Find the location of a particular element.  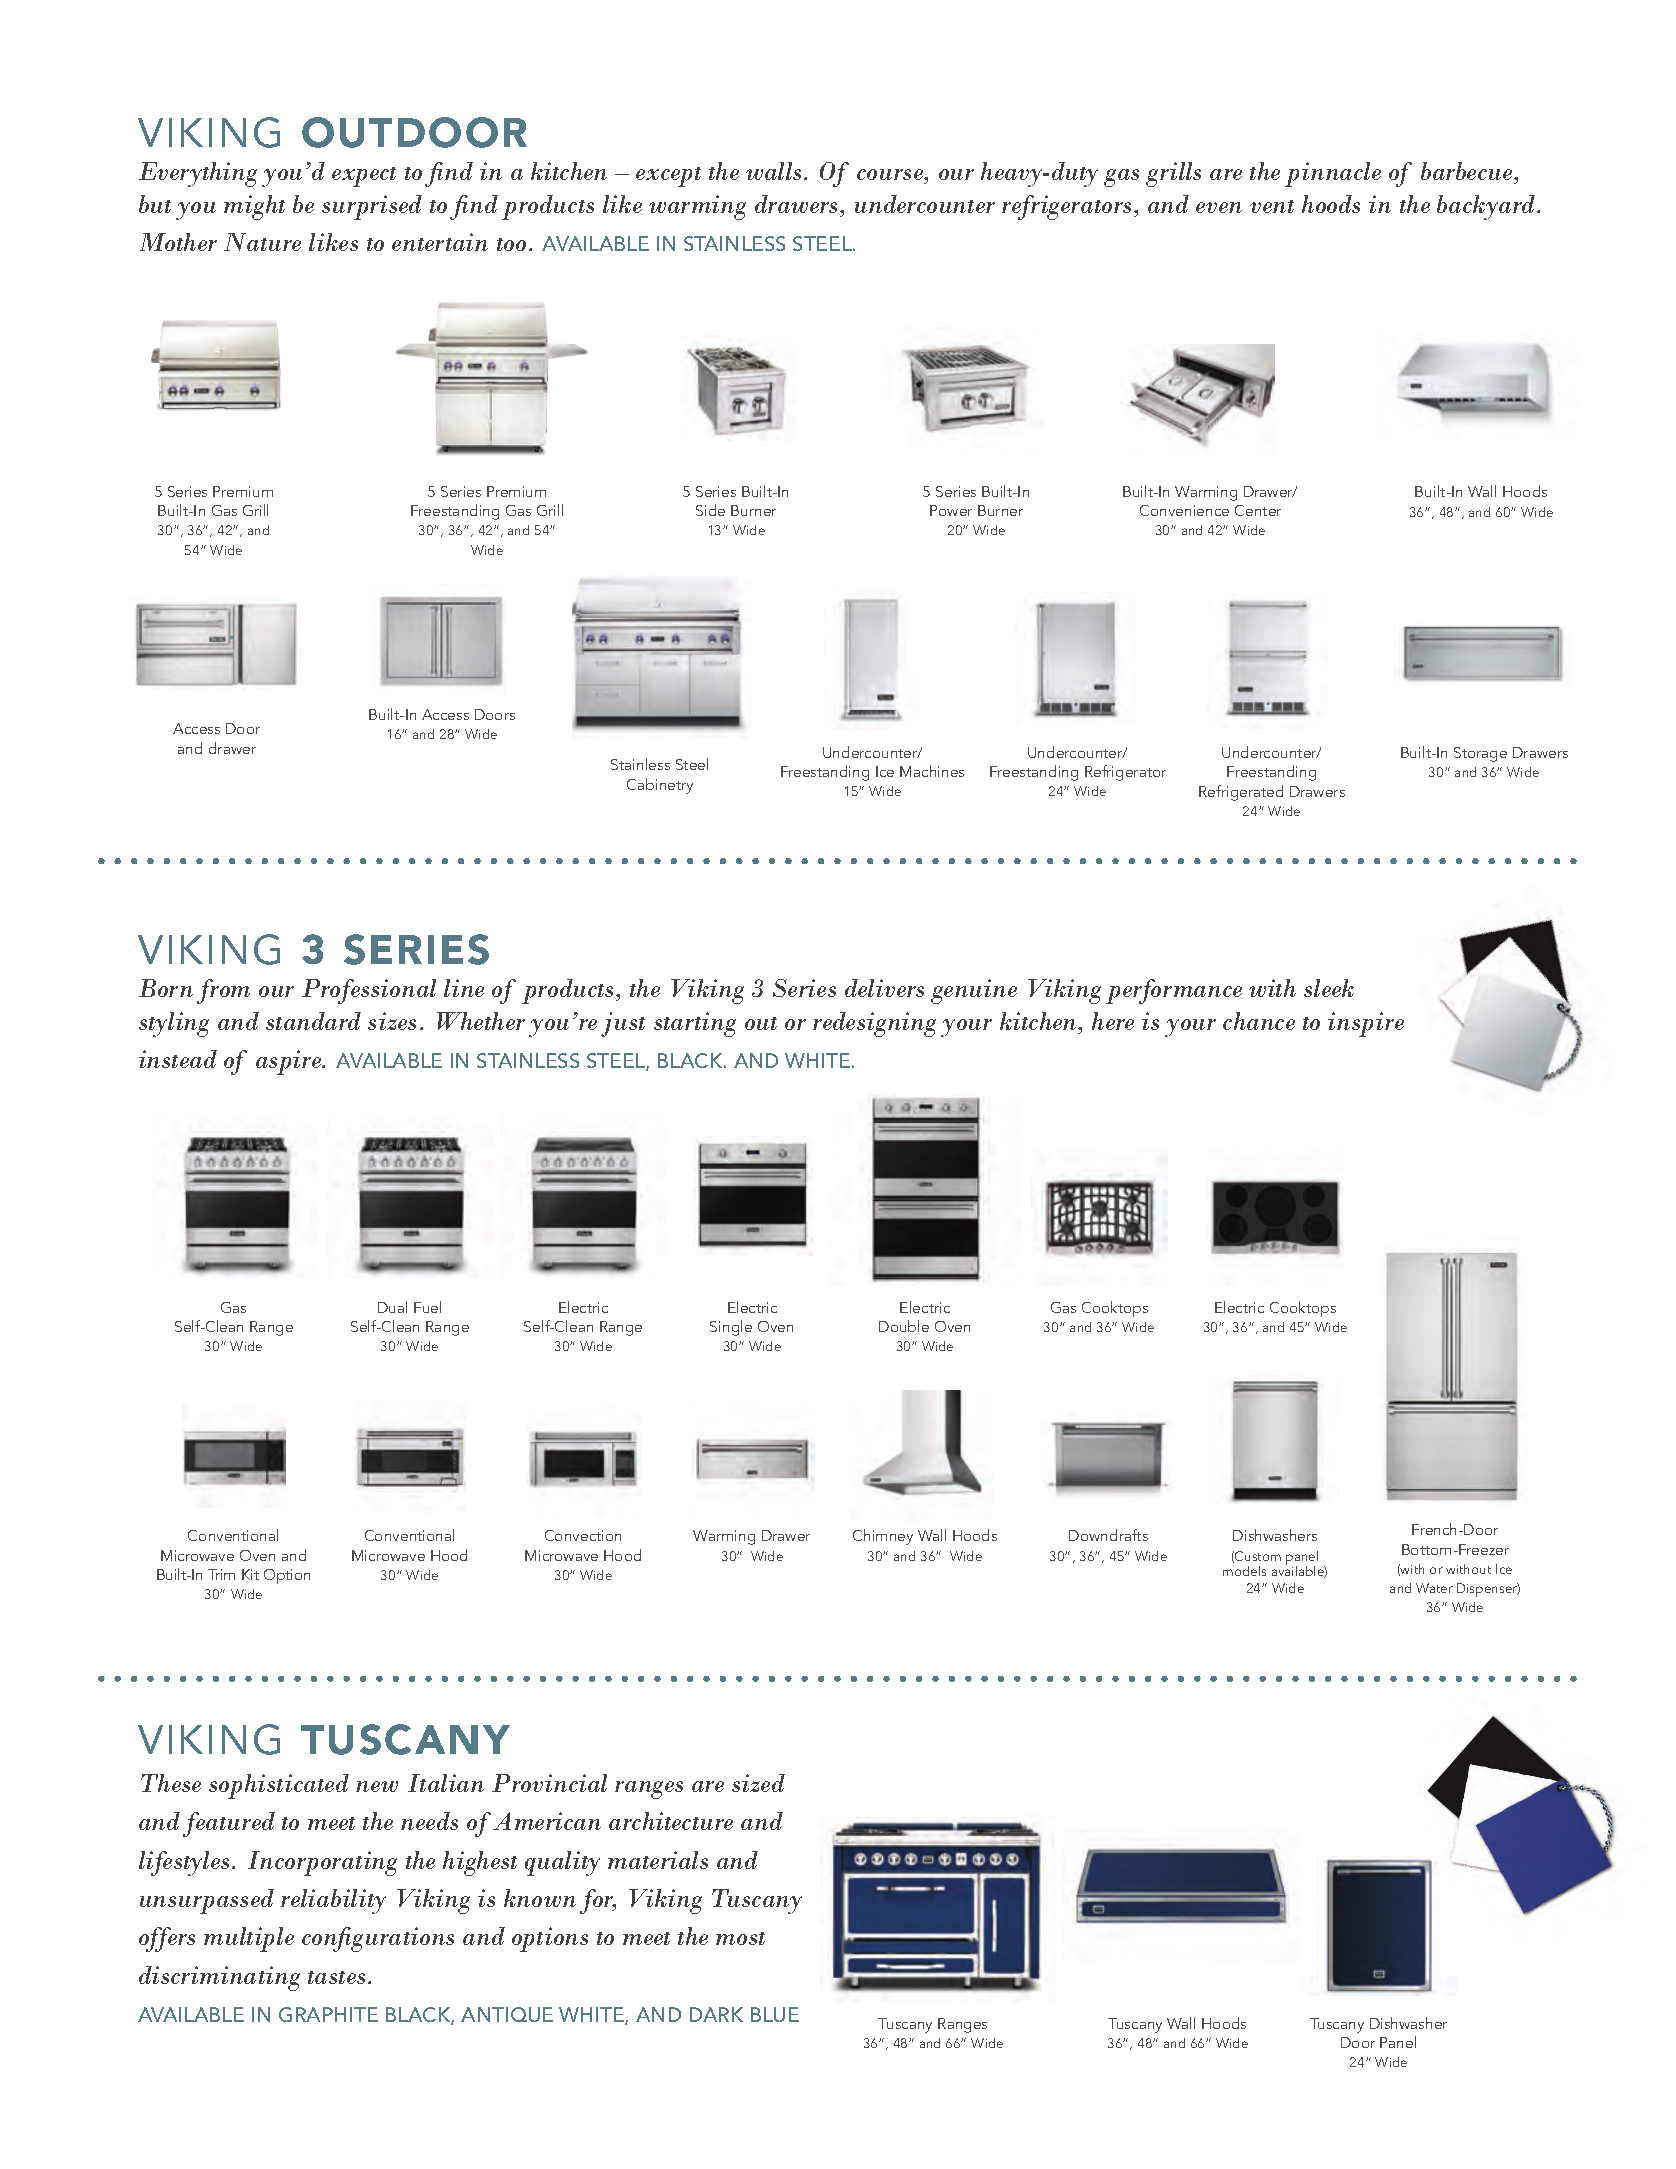

inspire is located at coordinates (1366, 1024).
